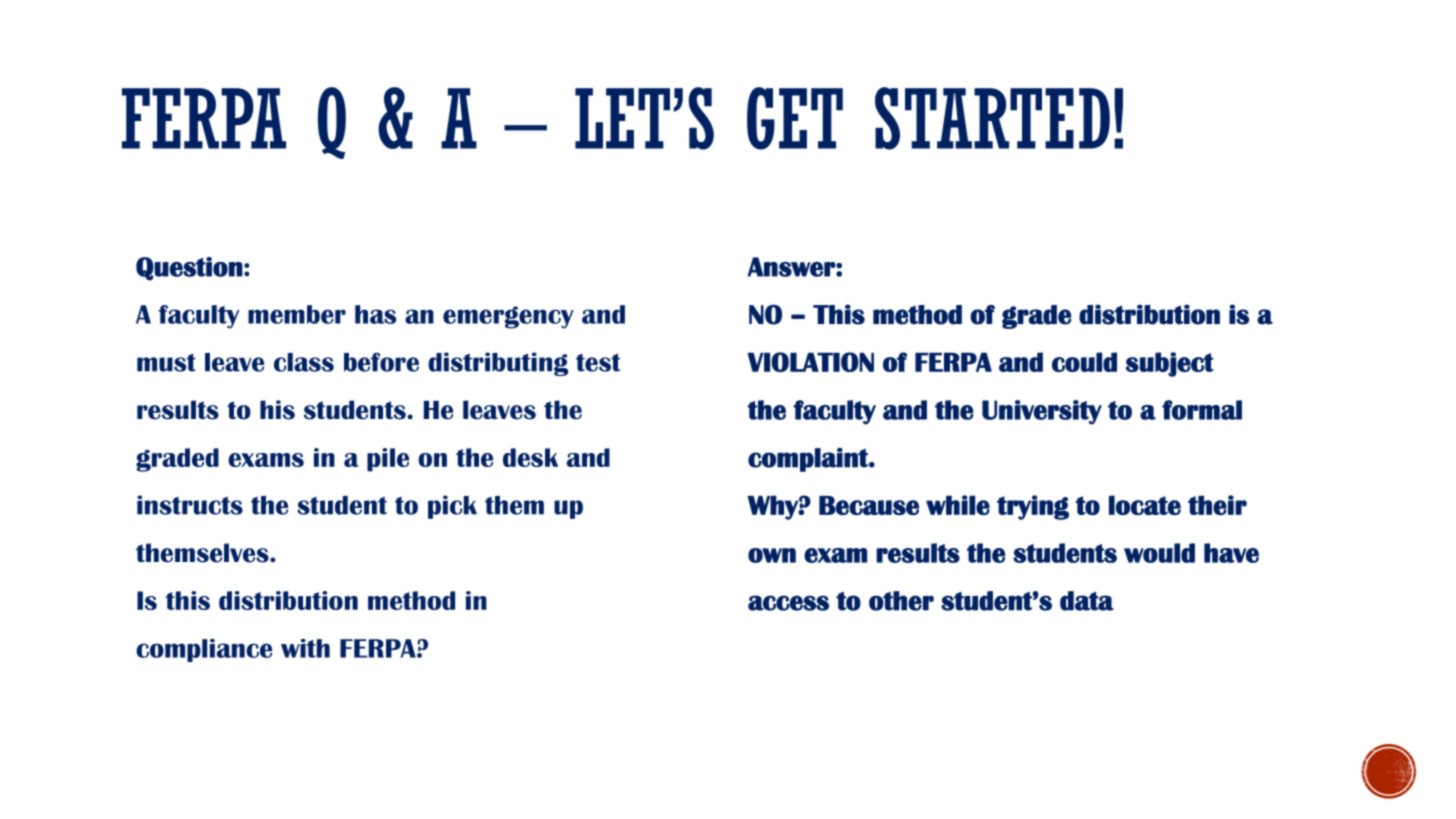 The width and height of the document is (1456, 819). Describe the element at coordinates (992, 118) in the document. I see `STARTED` at that location.
